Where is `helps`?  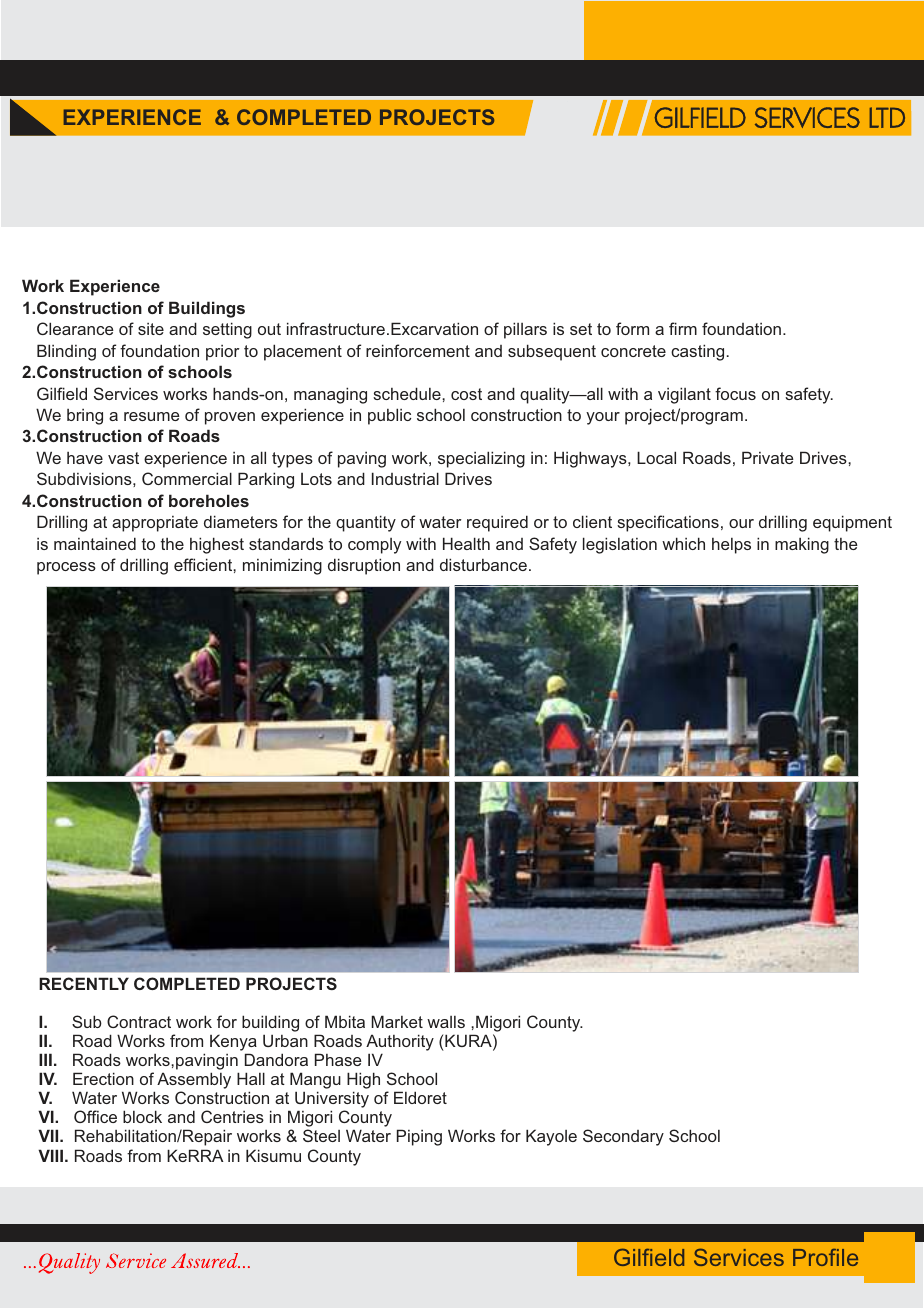 helps is located at coordinates (731, 546).
